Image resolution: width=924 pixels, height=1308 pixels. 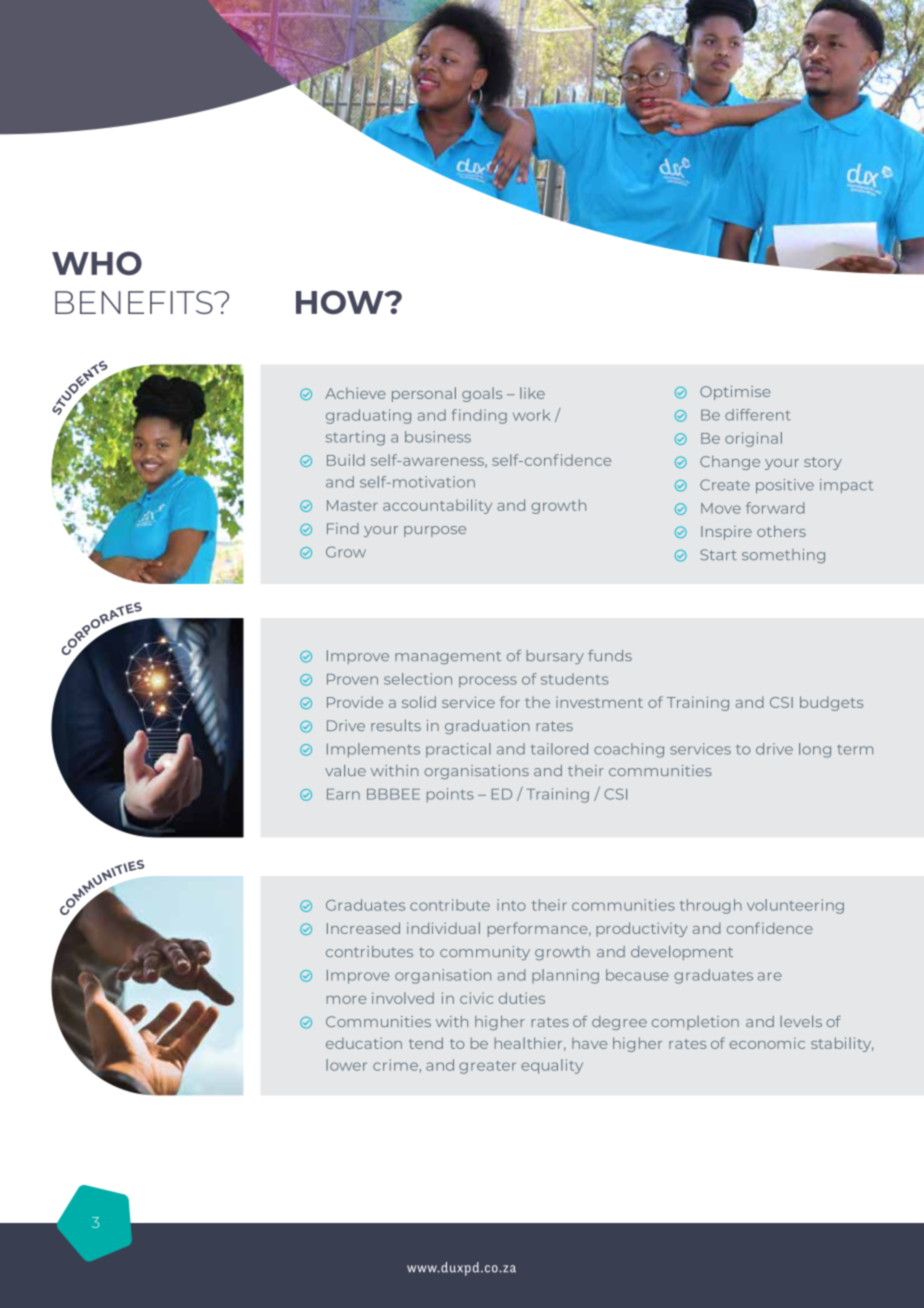 What do you see at coordinates (487, 1067) in the screenshot?
I see `greater` at bounding box center [487, 1067].
